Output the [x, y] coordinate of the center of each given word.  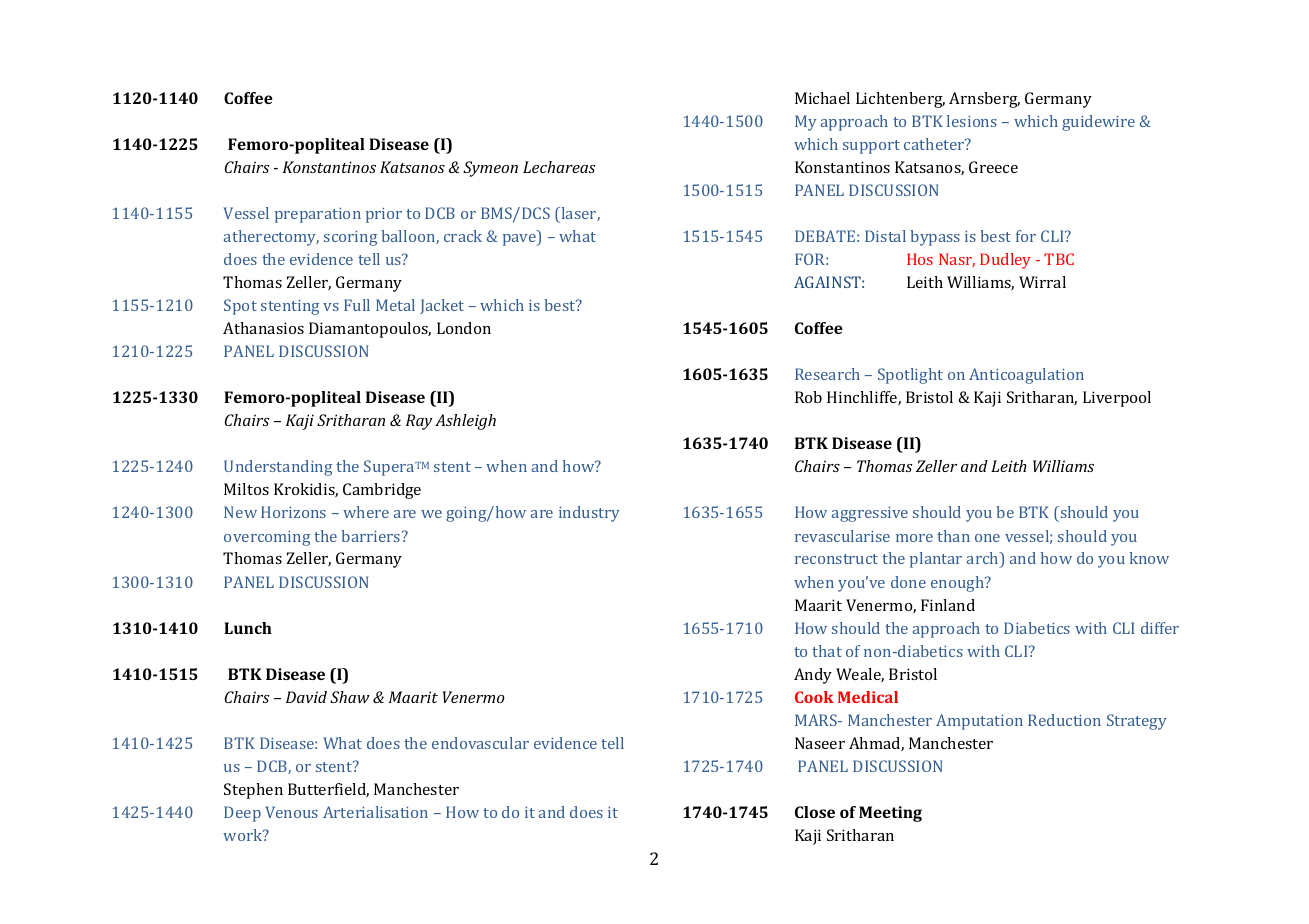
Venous [291, 812]
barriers [372, 536]
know [1149, 558]
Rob [808, 397]
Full [357, 305]
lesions [972, 121]
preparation [318, 215]
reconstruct [836, 559]
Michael [822, 98]
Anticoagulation [1026, 376]
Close [815, 812]
